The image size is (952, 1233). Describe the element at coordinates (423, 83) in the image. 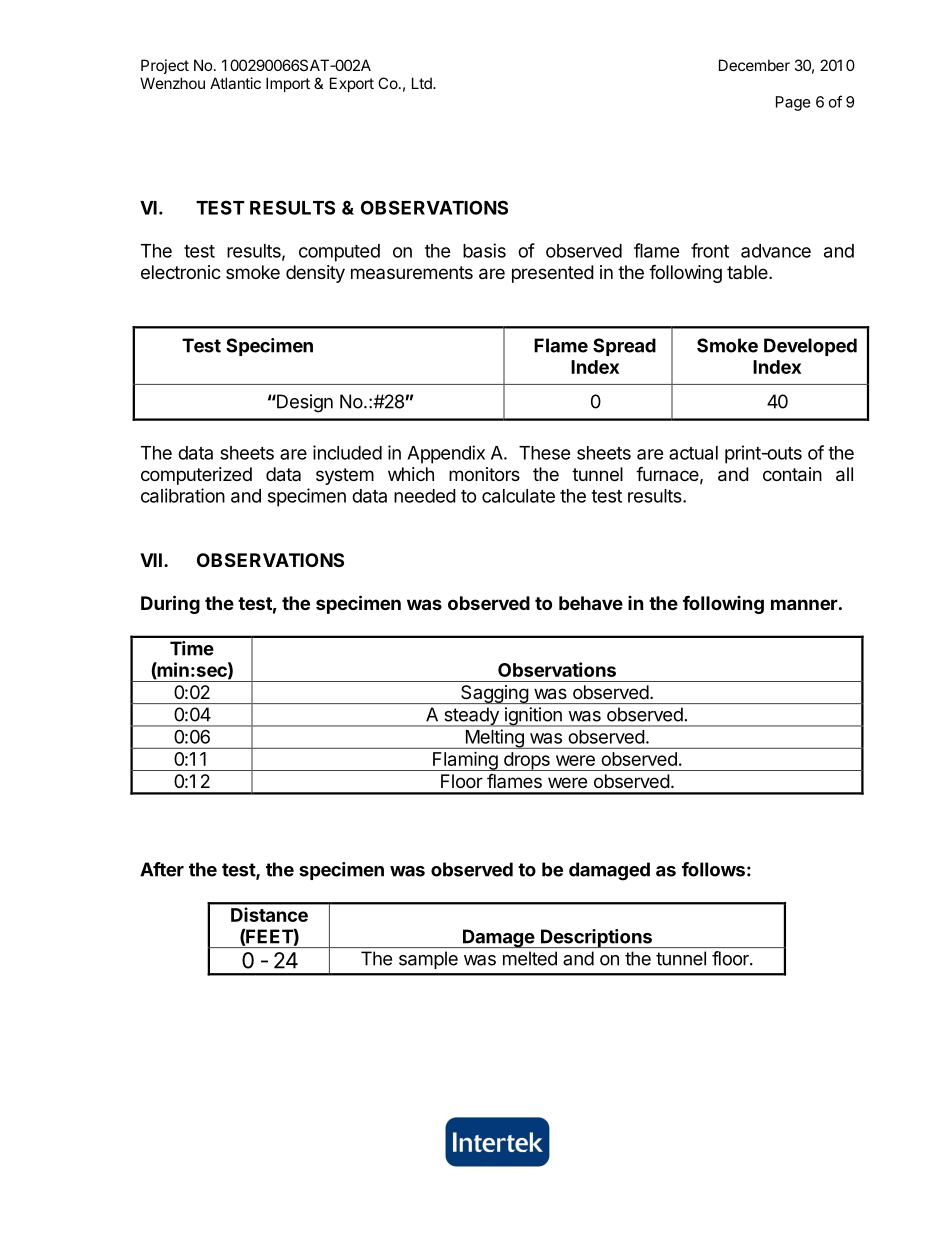

I see `Ltd` at that location.
